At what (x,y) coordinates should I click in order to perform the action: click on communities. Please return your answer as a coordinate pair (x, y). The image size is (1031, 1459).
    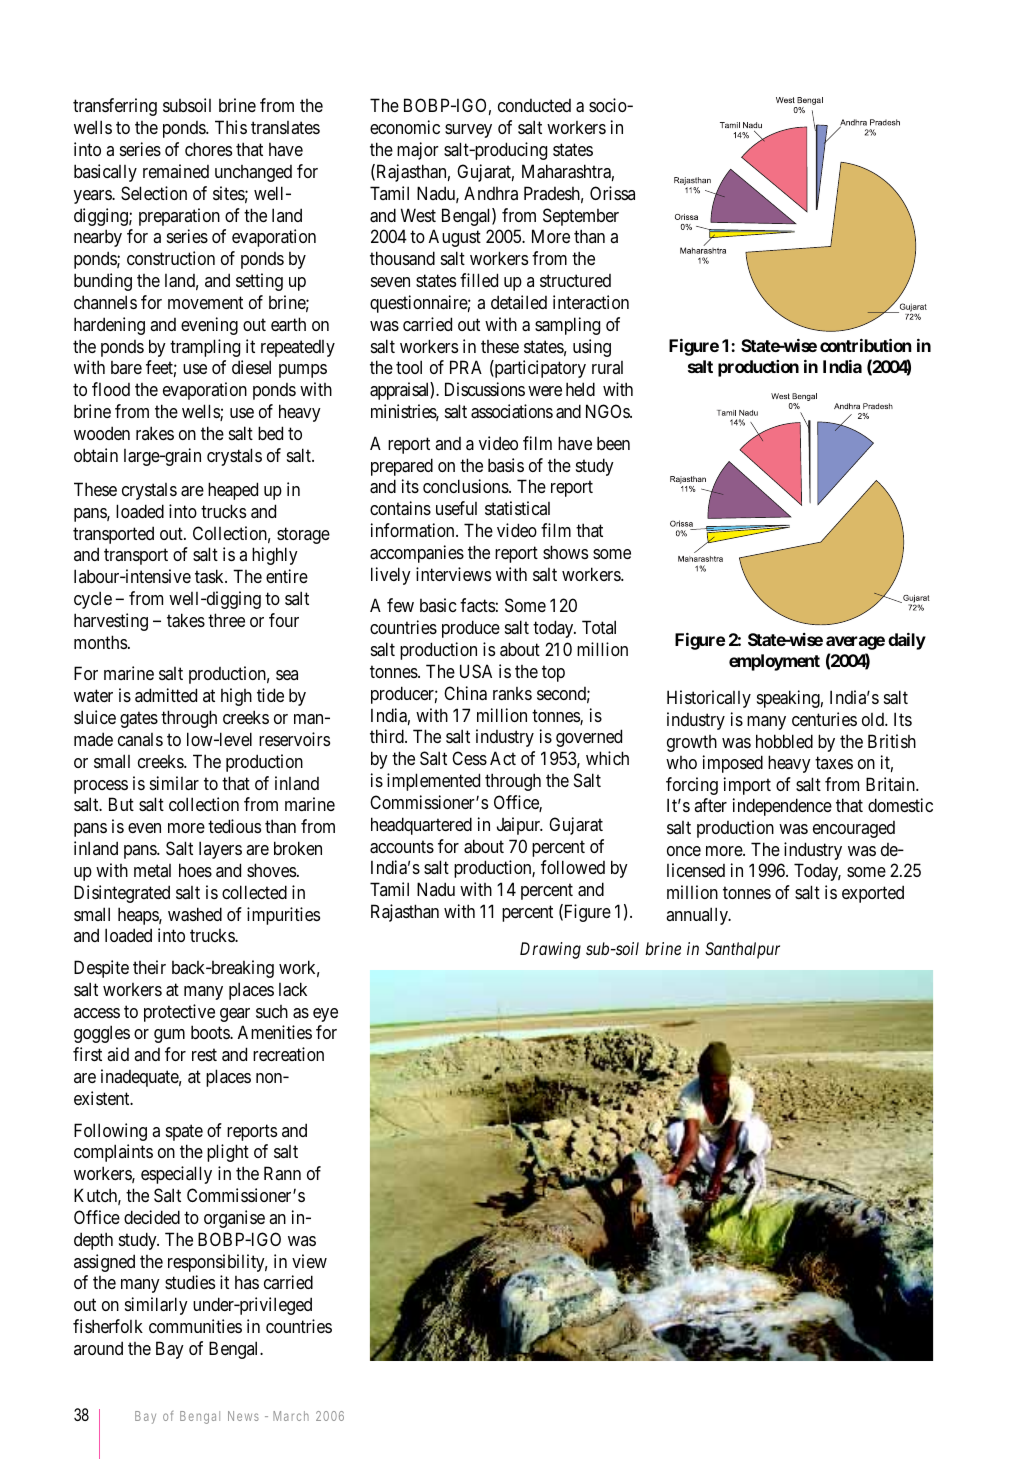
    Looking at the image, I should click on (195, 1326).
